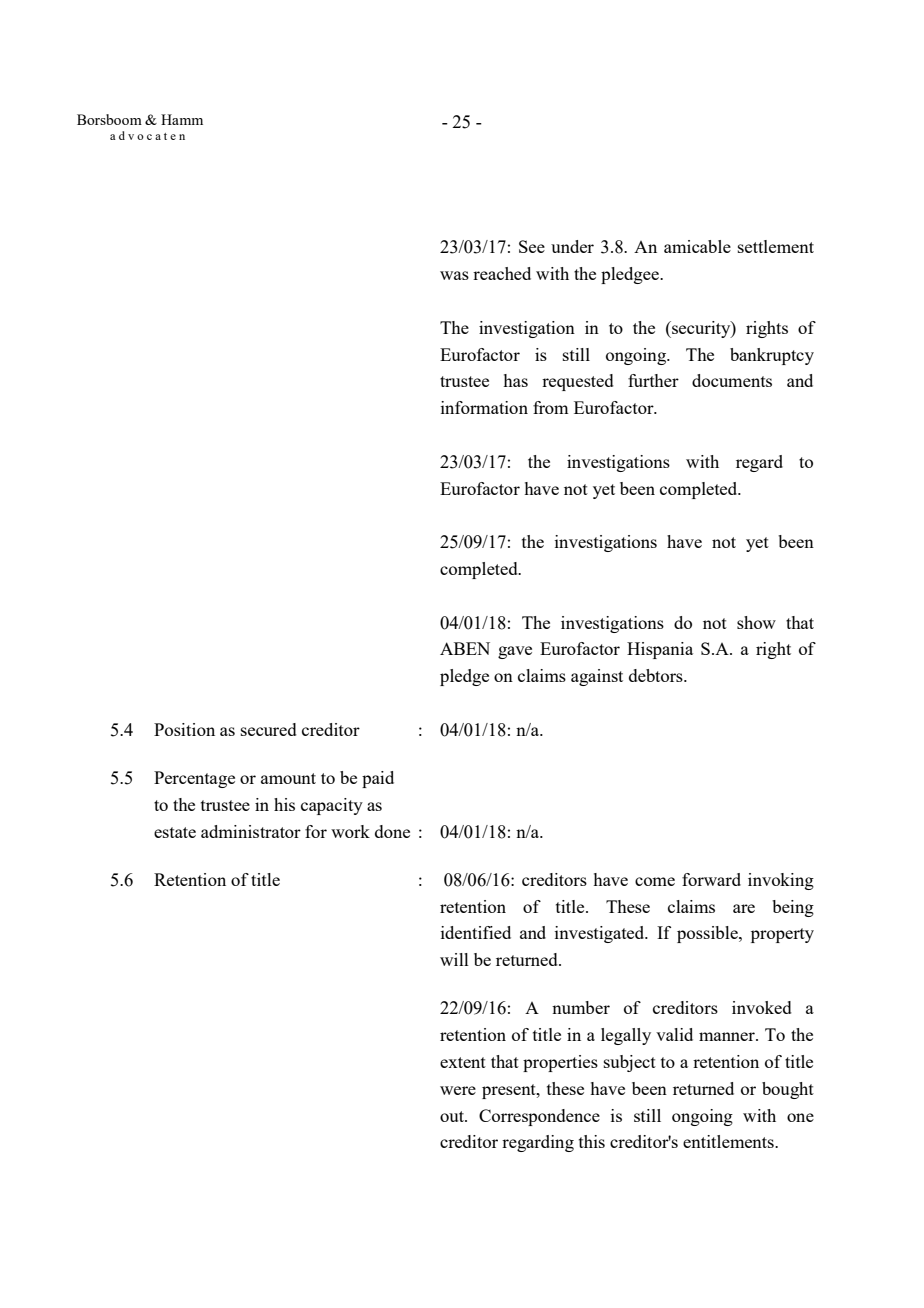  I want to click on information, so click(484, 407).
